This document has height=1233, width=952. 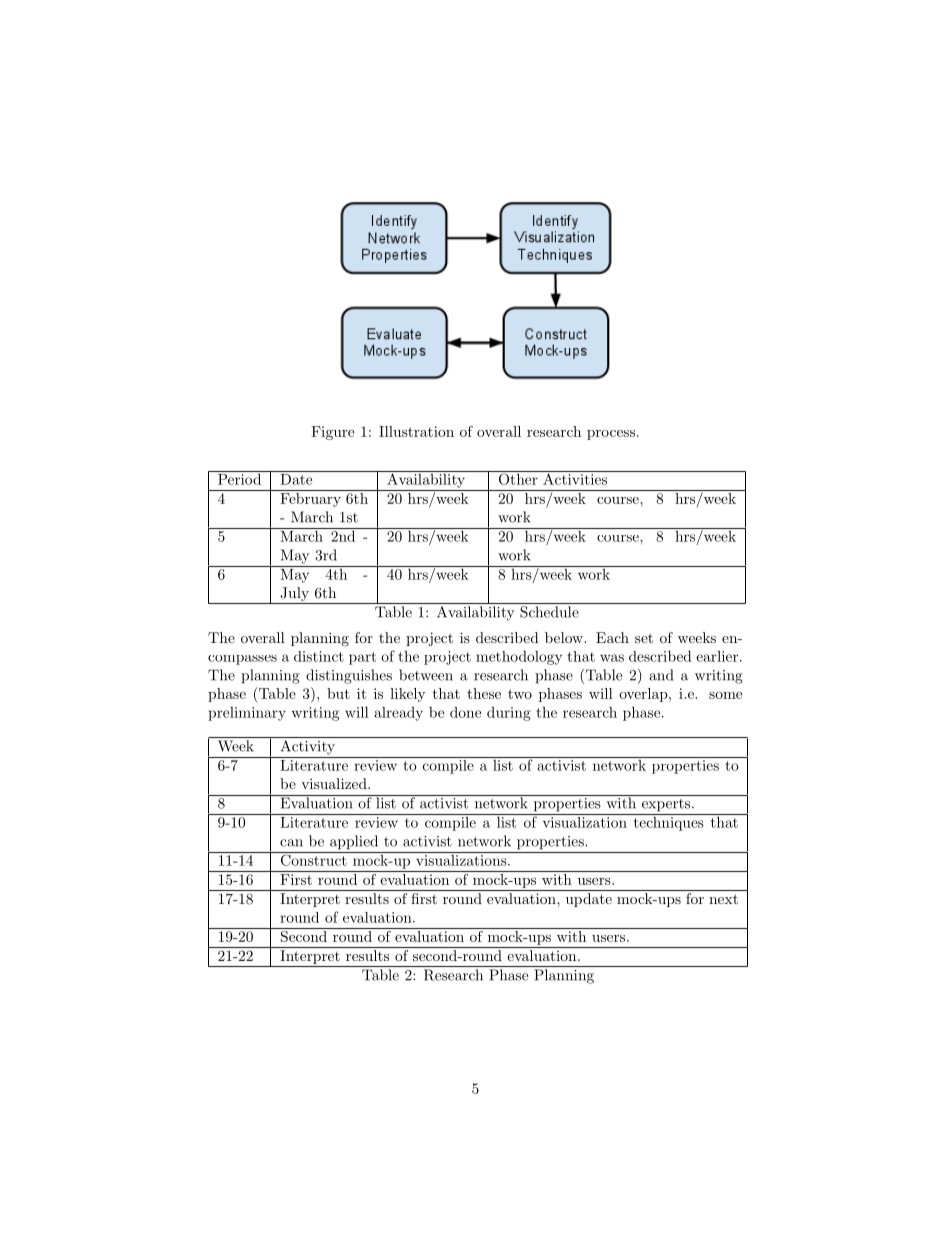 I want to click on applied, so click(x=354, y=842).
